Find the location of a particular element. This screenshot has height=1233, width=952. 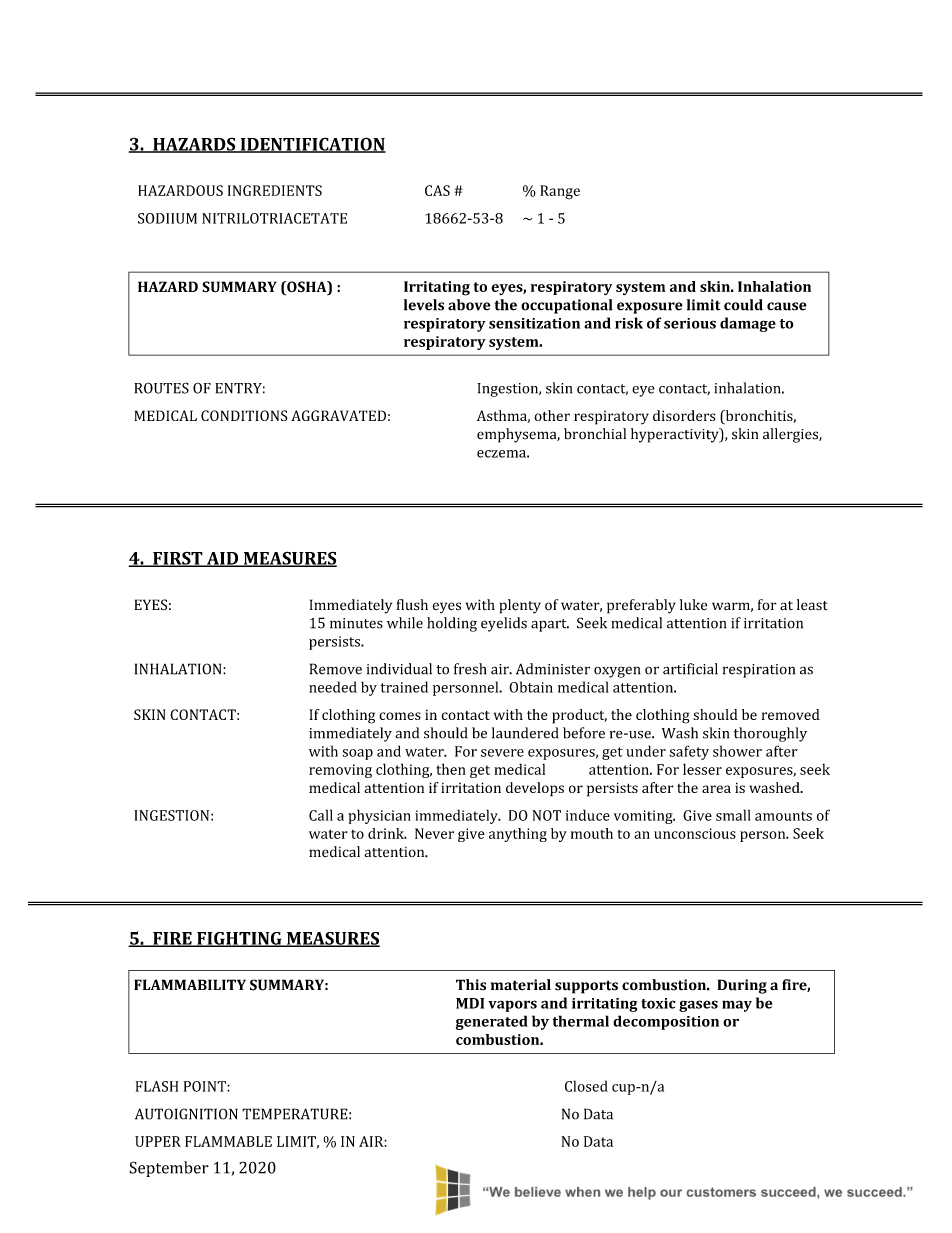

CAS is located at coordinates (437, 190).
